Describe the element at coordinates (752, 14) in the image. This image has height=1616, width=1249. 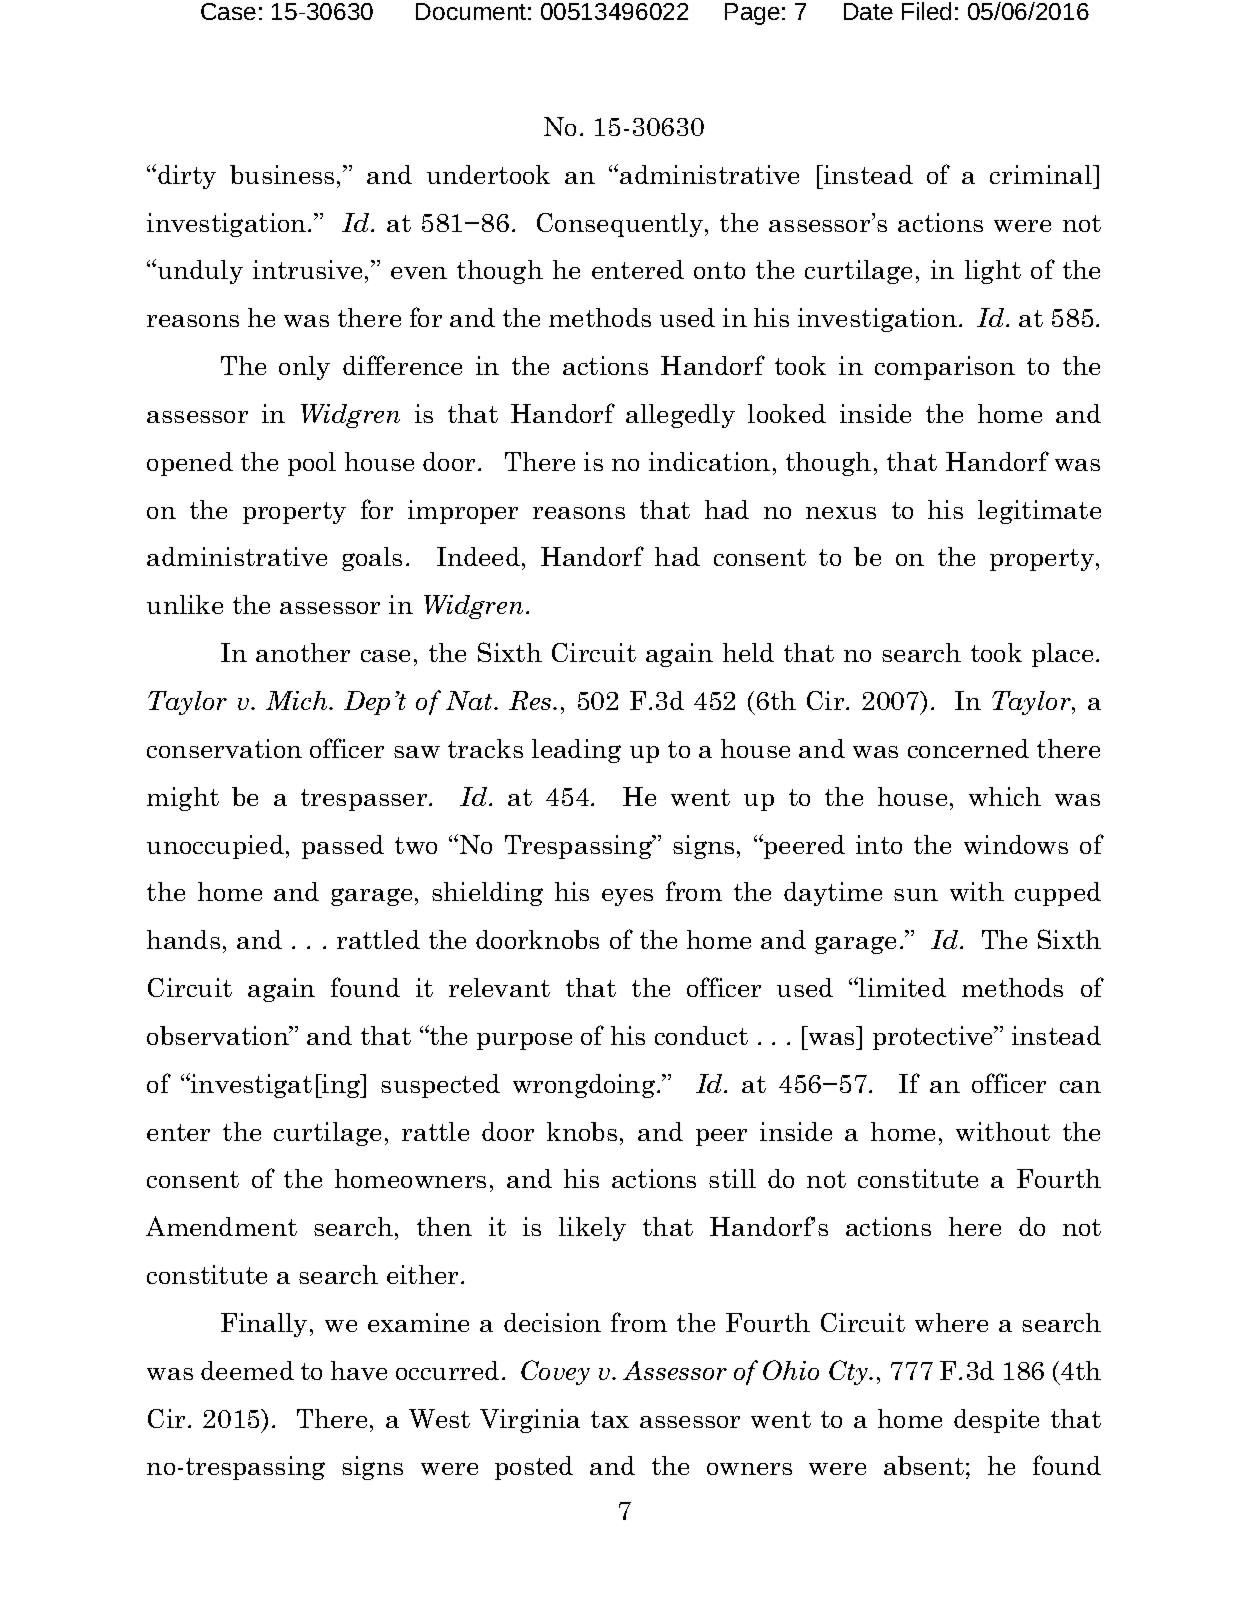
I see `Page` at that location.
